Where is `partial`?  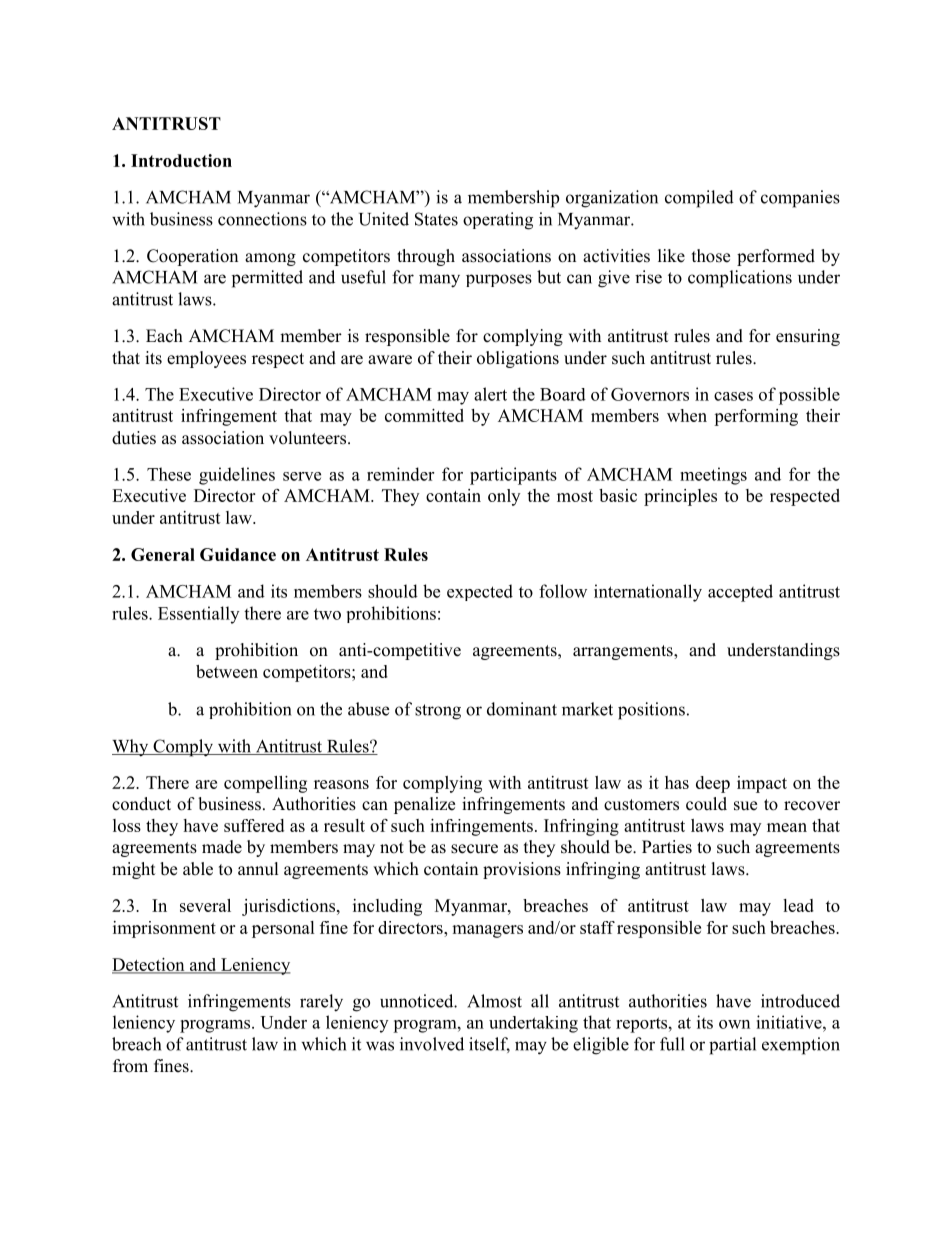
partial is located at coordinates (732, 1046).
